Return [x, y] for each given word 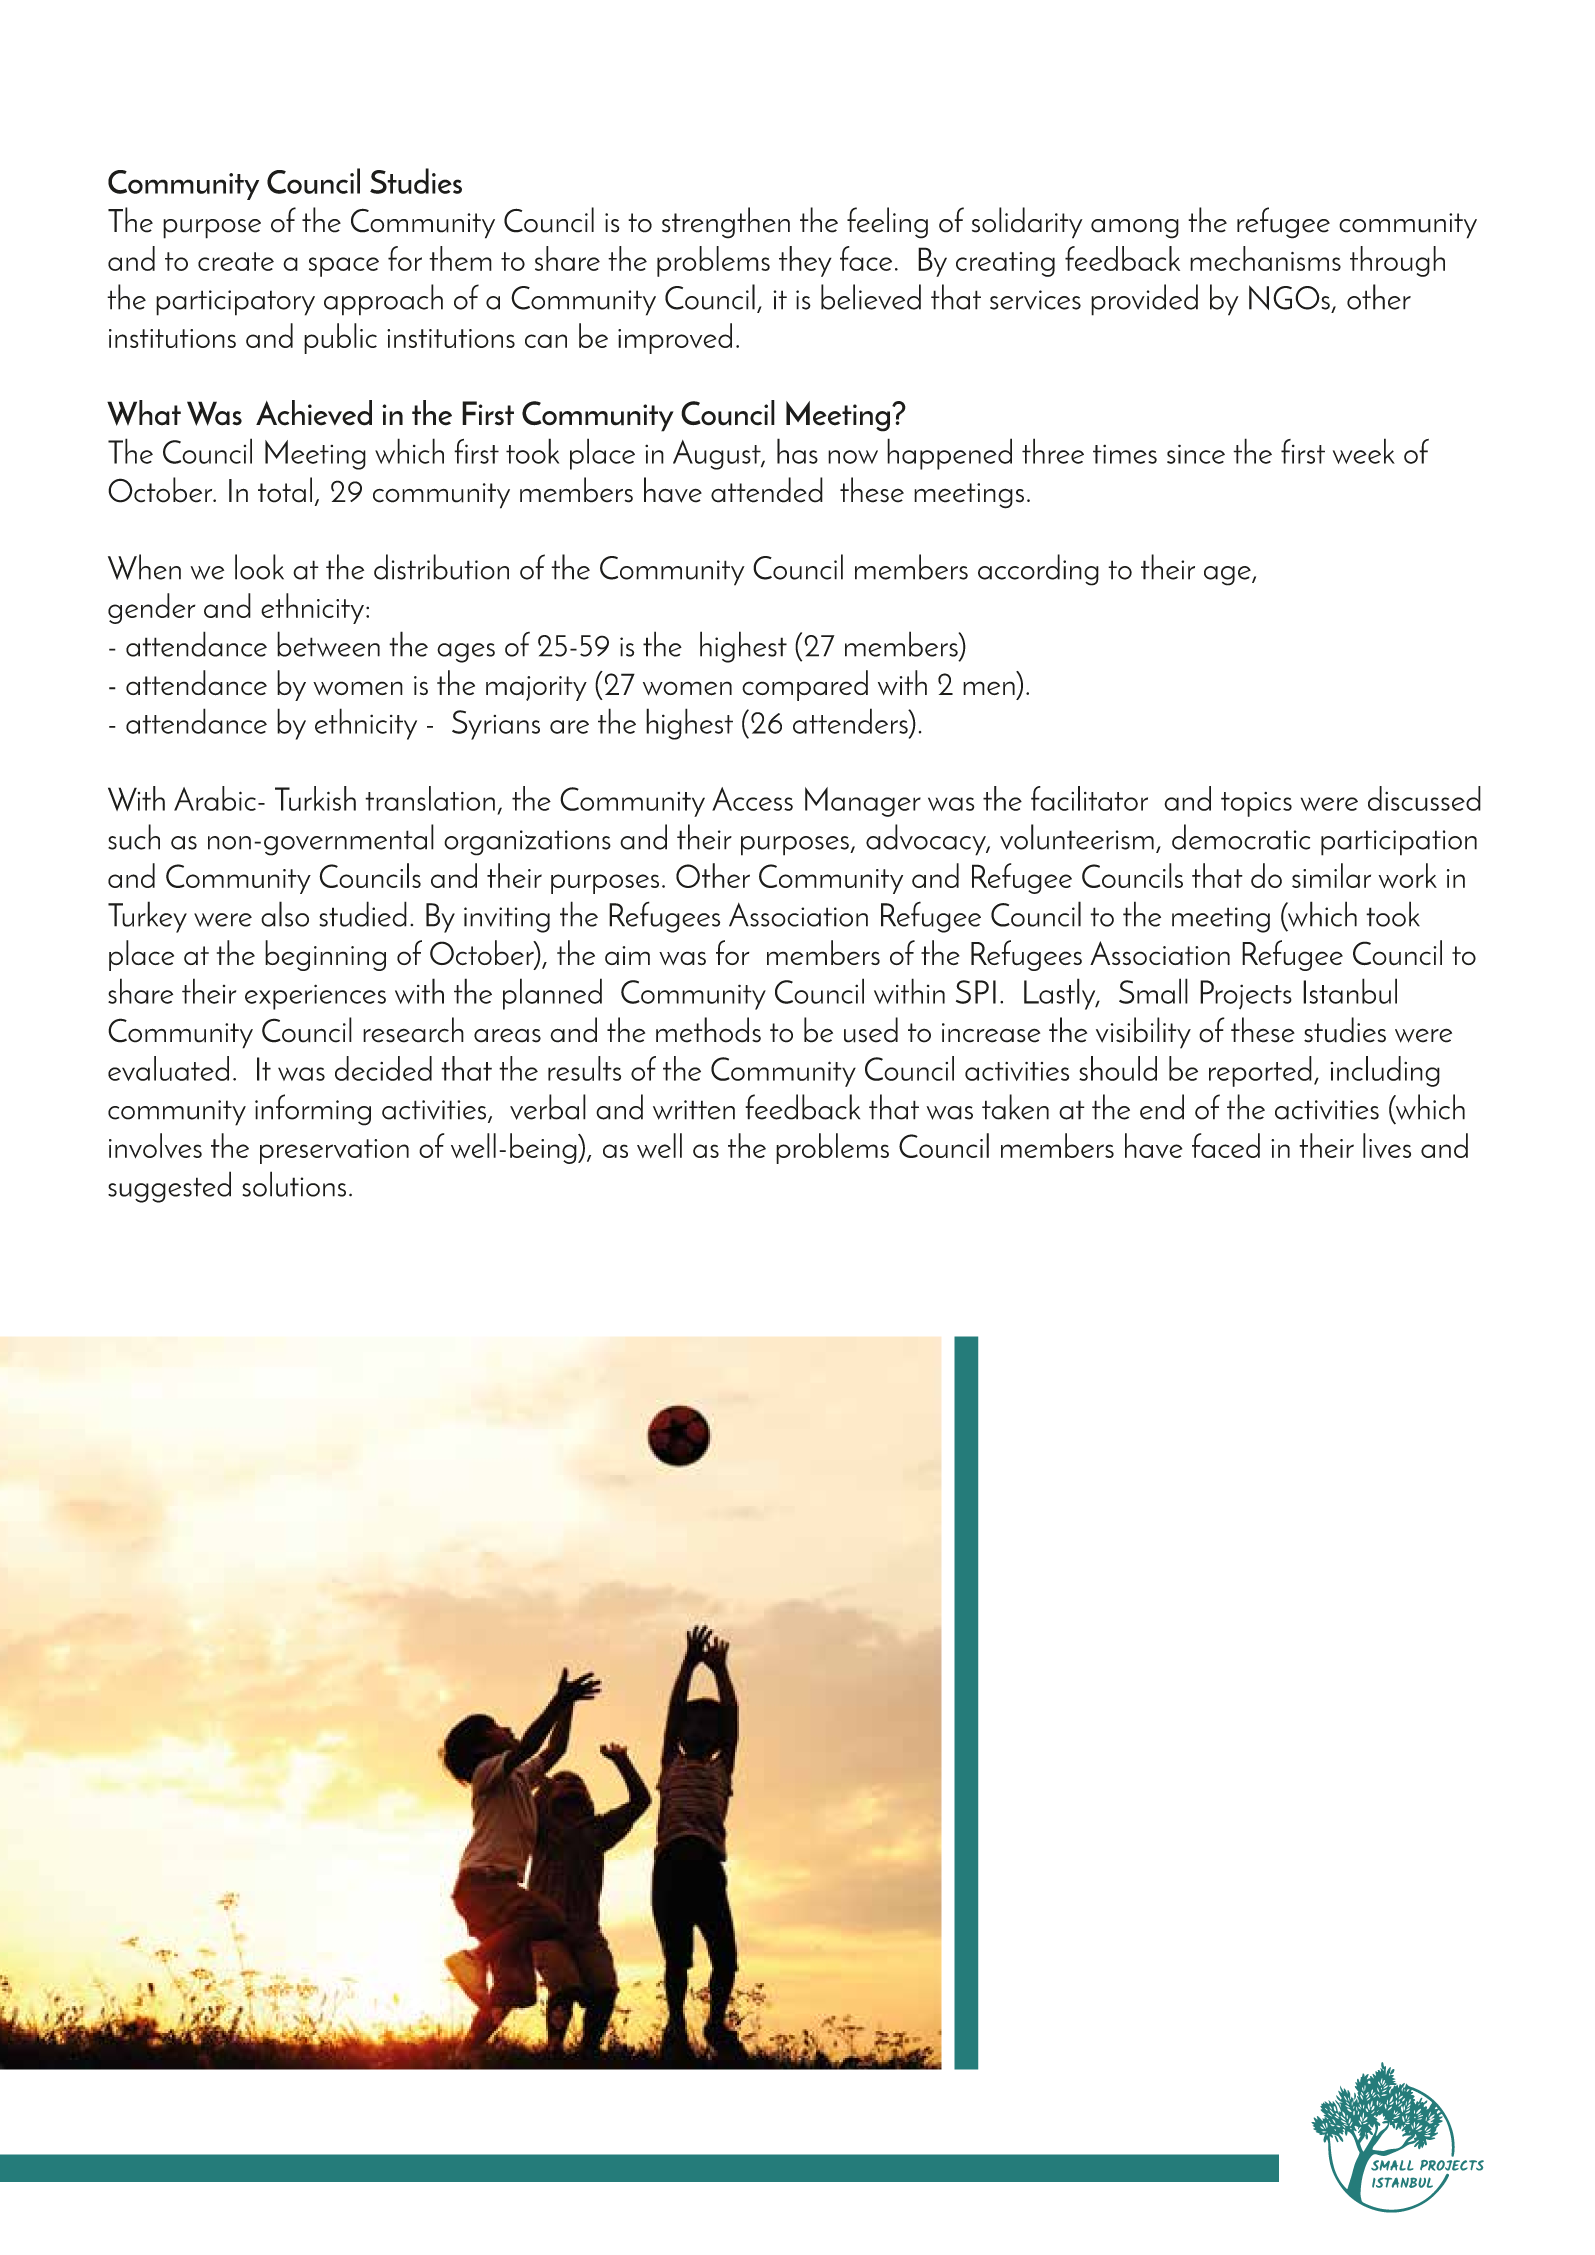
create [236, 261]
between [328, 644]
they [805, 261]
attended [767, 490]
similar [1331, 875]
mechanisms [1265, 258]
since [1196, 454]
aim [627, 955]
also [285, 914]
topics [1256, 804]
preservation [334, 1151]
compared [805, 685]
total [285, 490]
